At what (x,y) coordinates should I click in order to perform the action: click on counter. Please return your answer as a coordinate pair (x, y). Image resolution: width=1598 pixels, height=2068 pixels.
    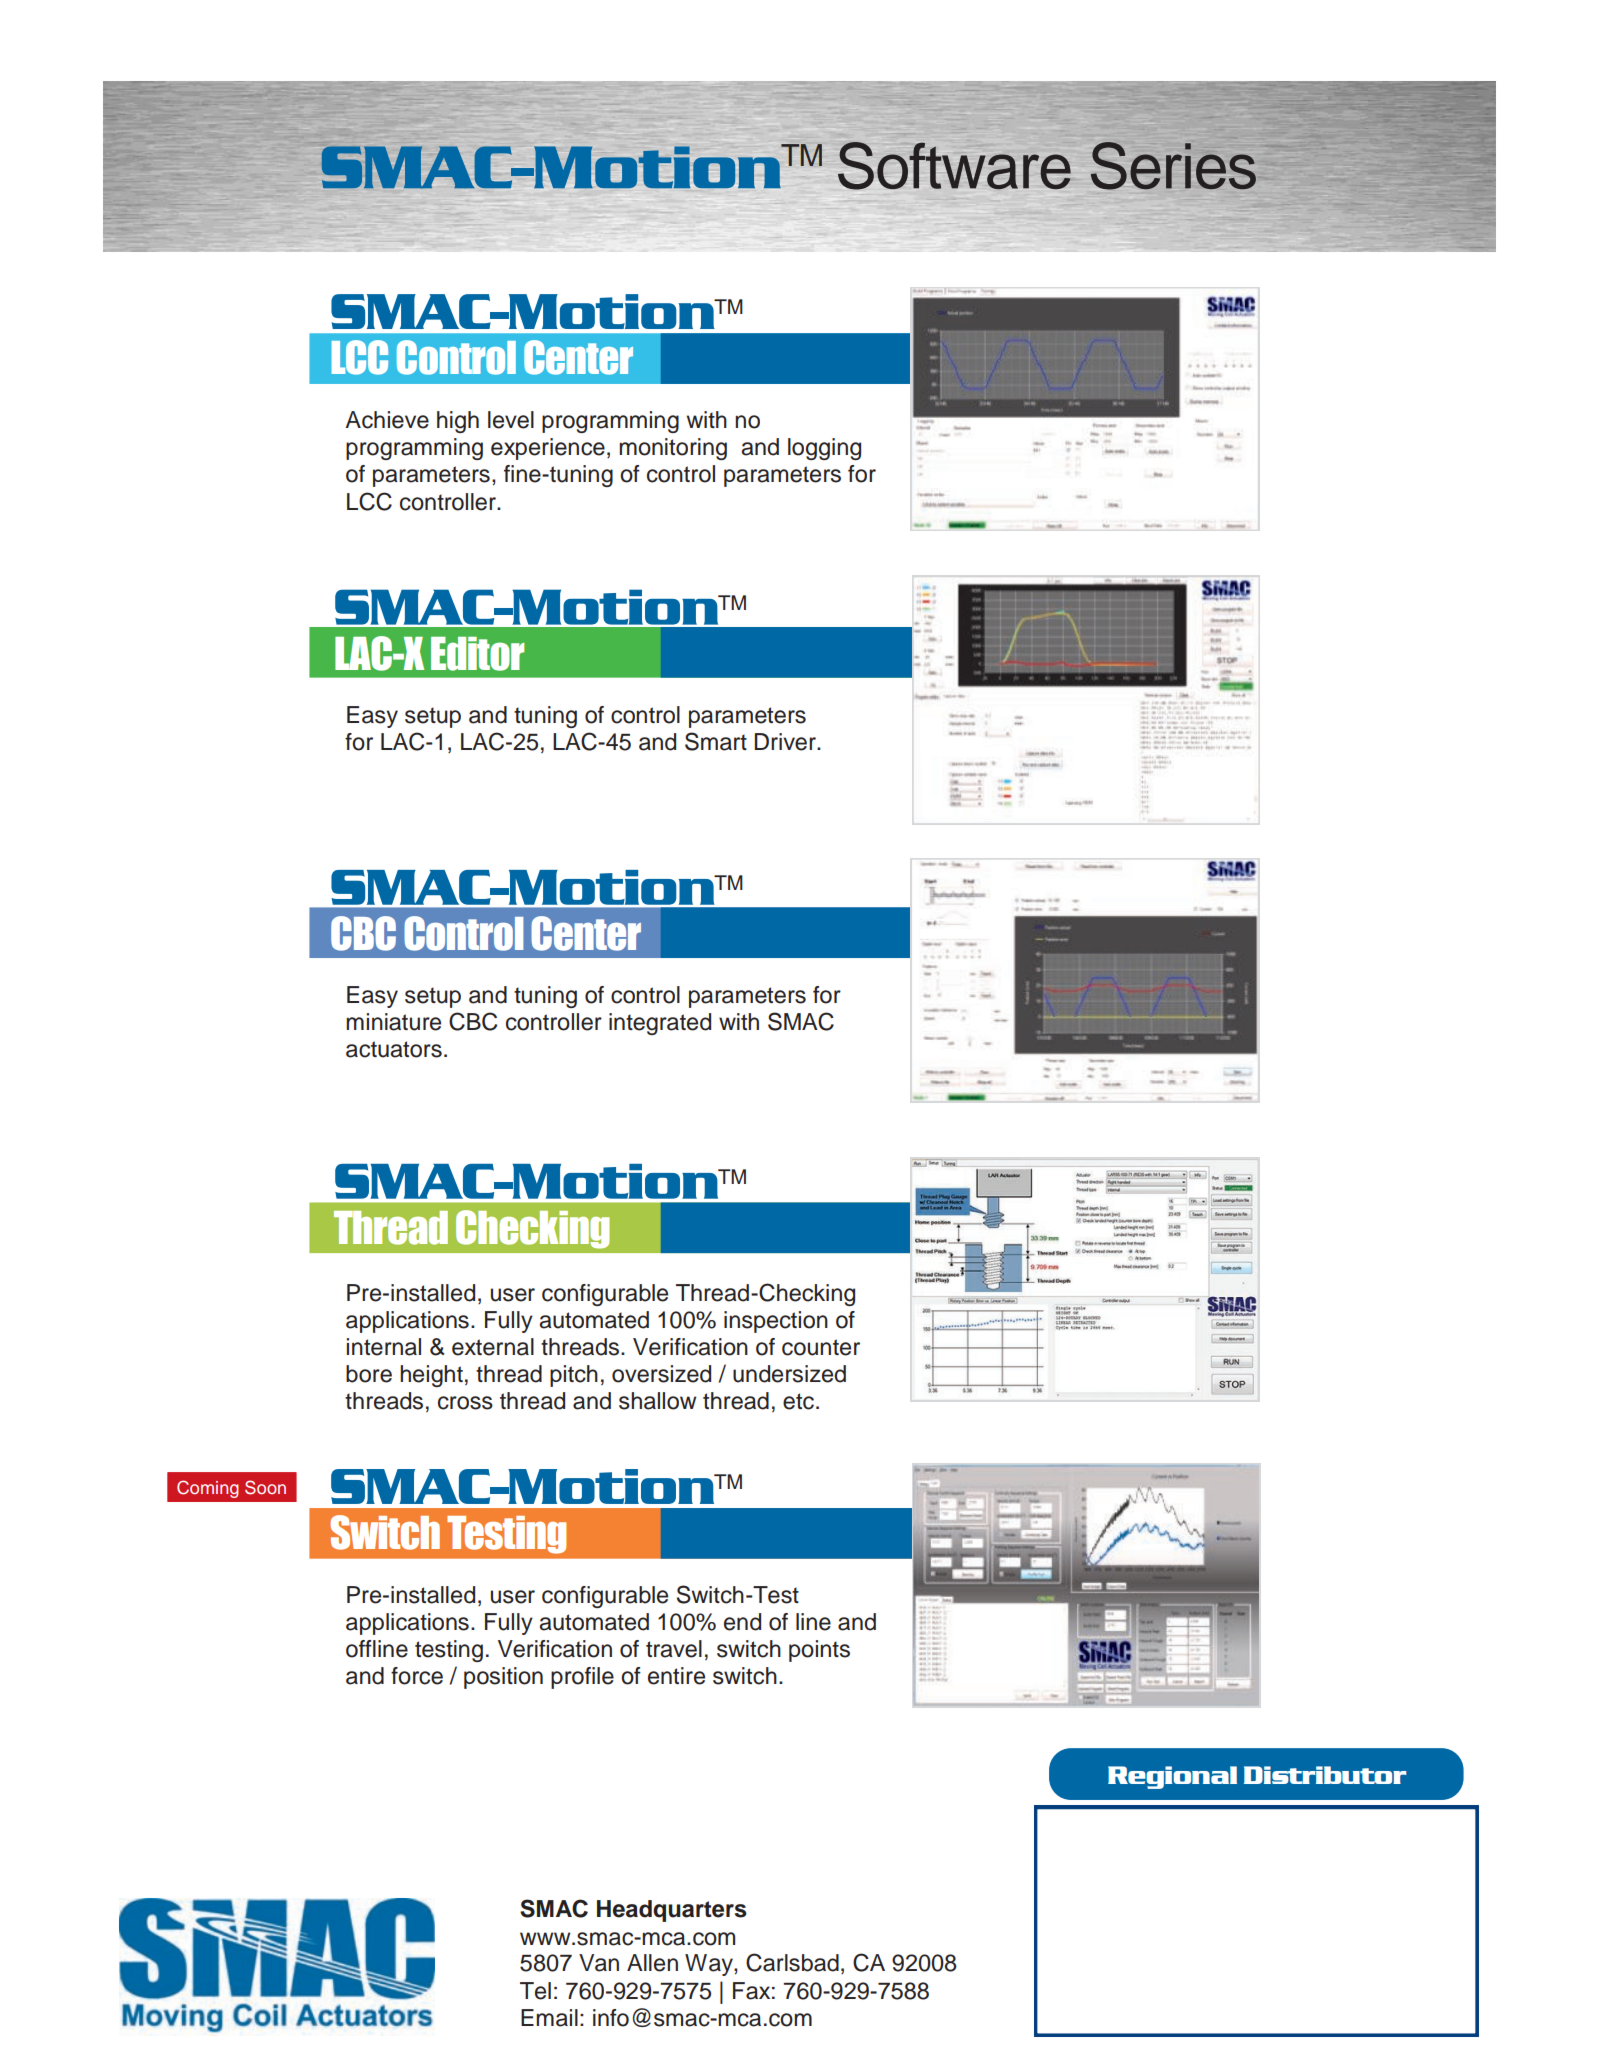
    Looking at the image, I should click on (821, 1347).
